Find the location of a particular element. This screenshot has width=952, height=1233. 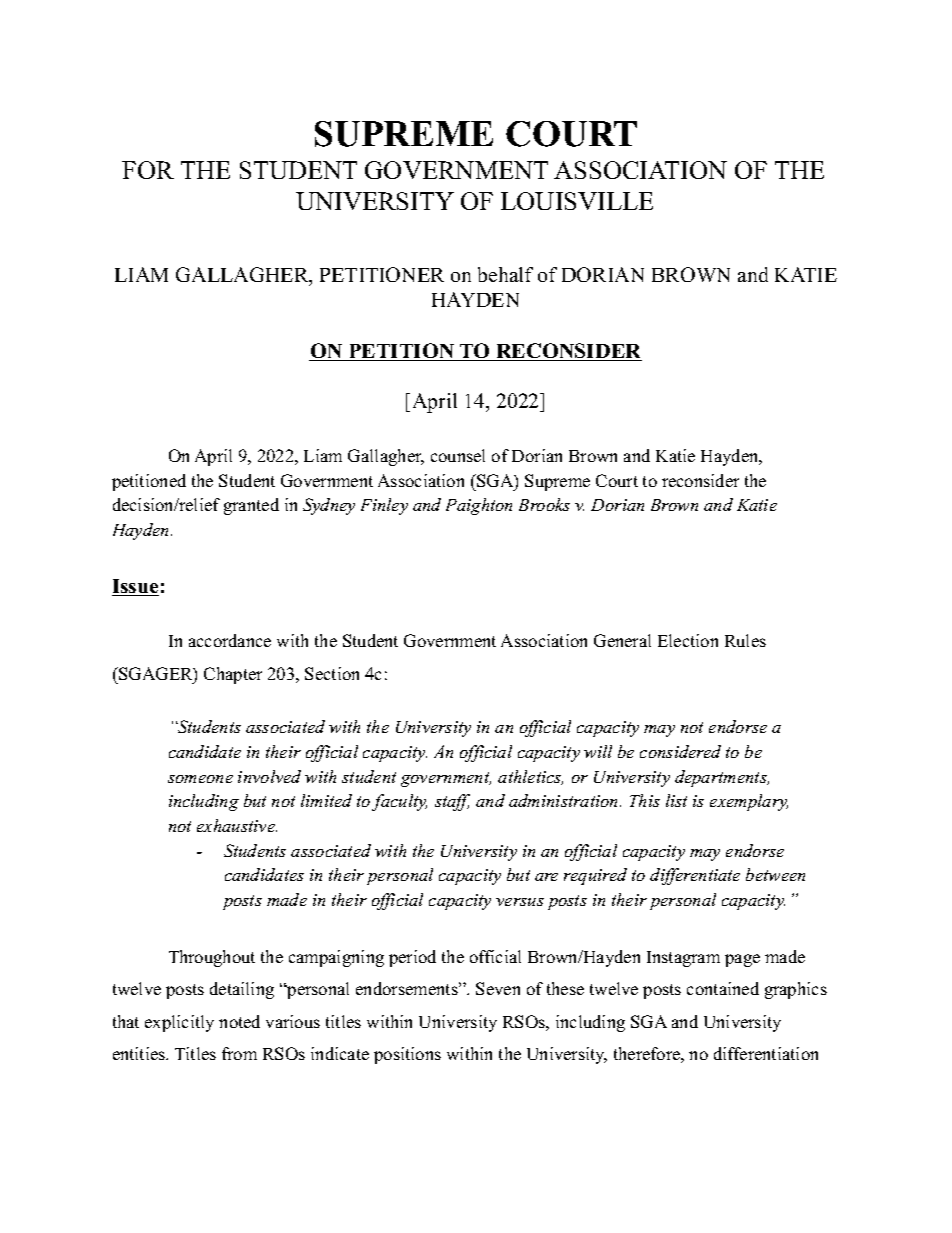

Election is located at coordinates (688, 640).
